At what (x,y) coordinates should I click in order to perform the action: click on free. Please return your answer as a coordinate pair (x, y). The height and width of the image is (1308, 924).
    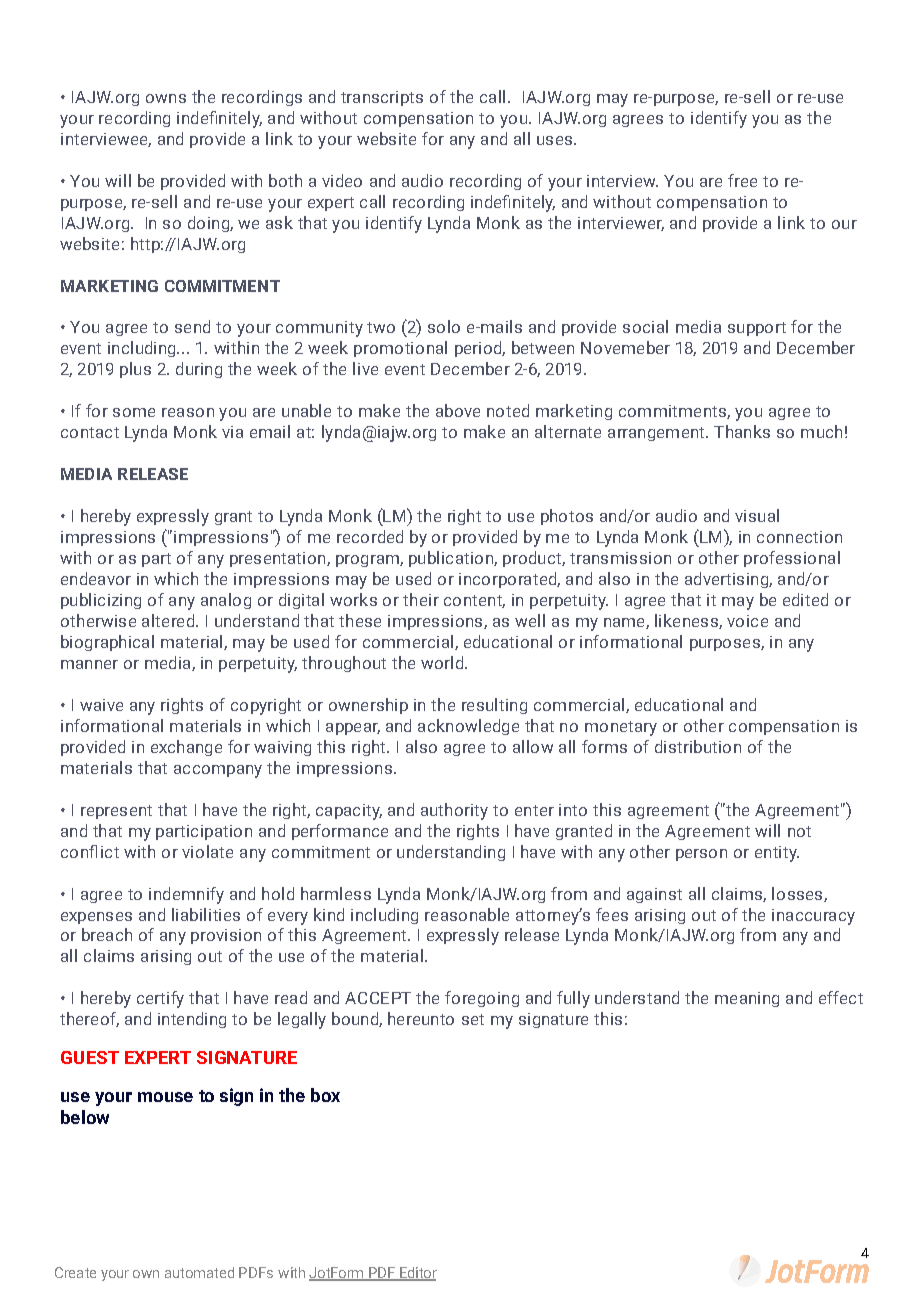
    Looking at the image, I should click on (742, 180).
